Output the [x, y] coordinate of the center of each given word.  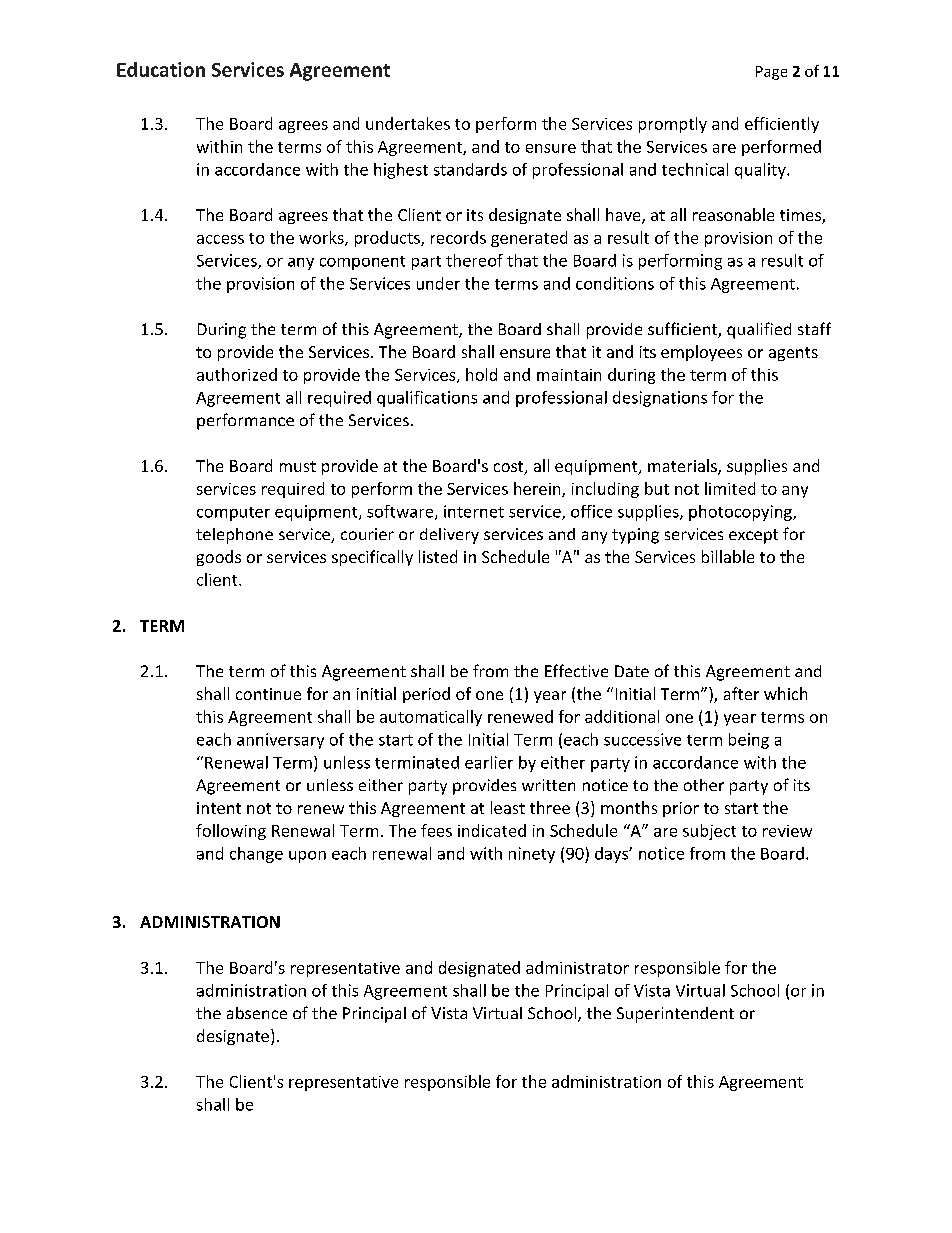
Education [161, 69]
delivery [449, 536]
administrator [577, 967]
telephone [234, 536]
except [753, 536]
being [749, 741]
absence [257, 1013]
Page [771, 73]
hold [481, 374]
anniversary [280, 741]
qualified [759, 330]
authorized [237, 374]
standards [470, 169]
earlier [489, 762]
